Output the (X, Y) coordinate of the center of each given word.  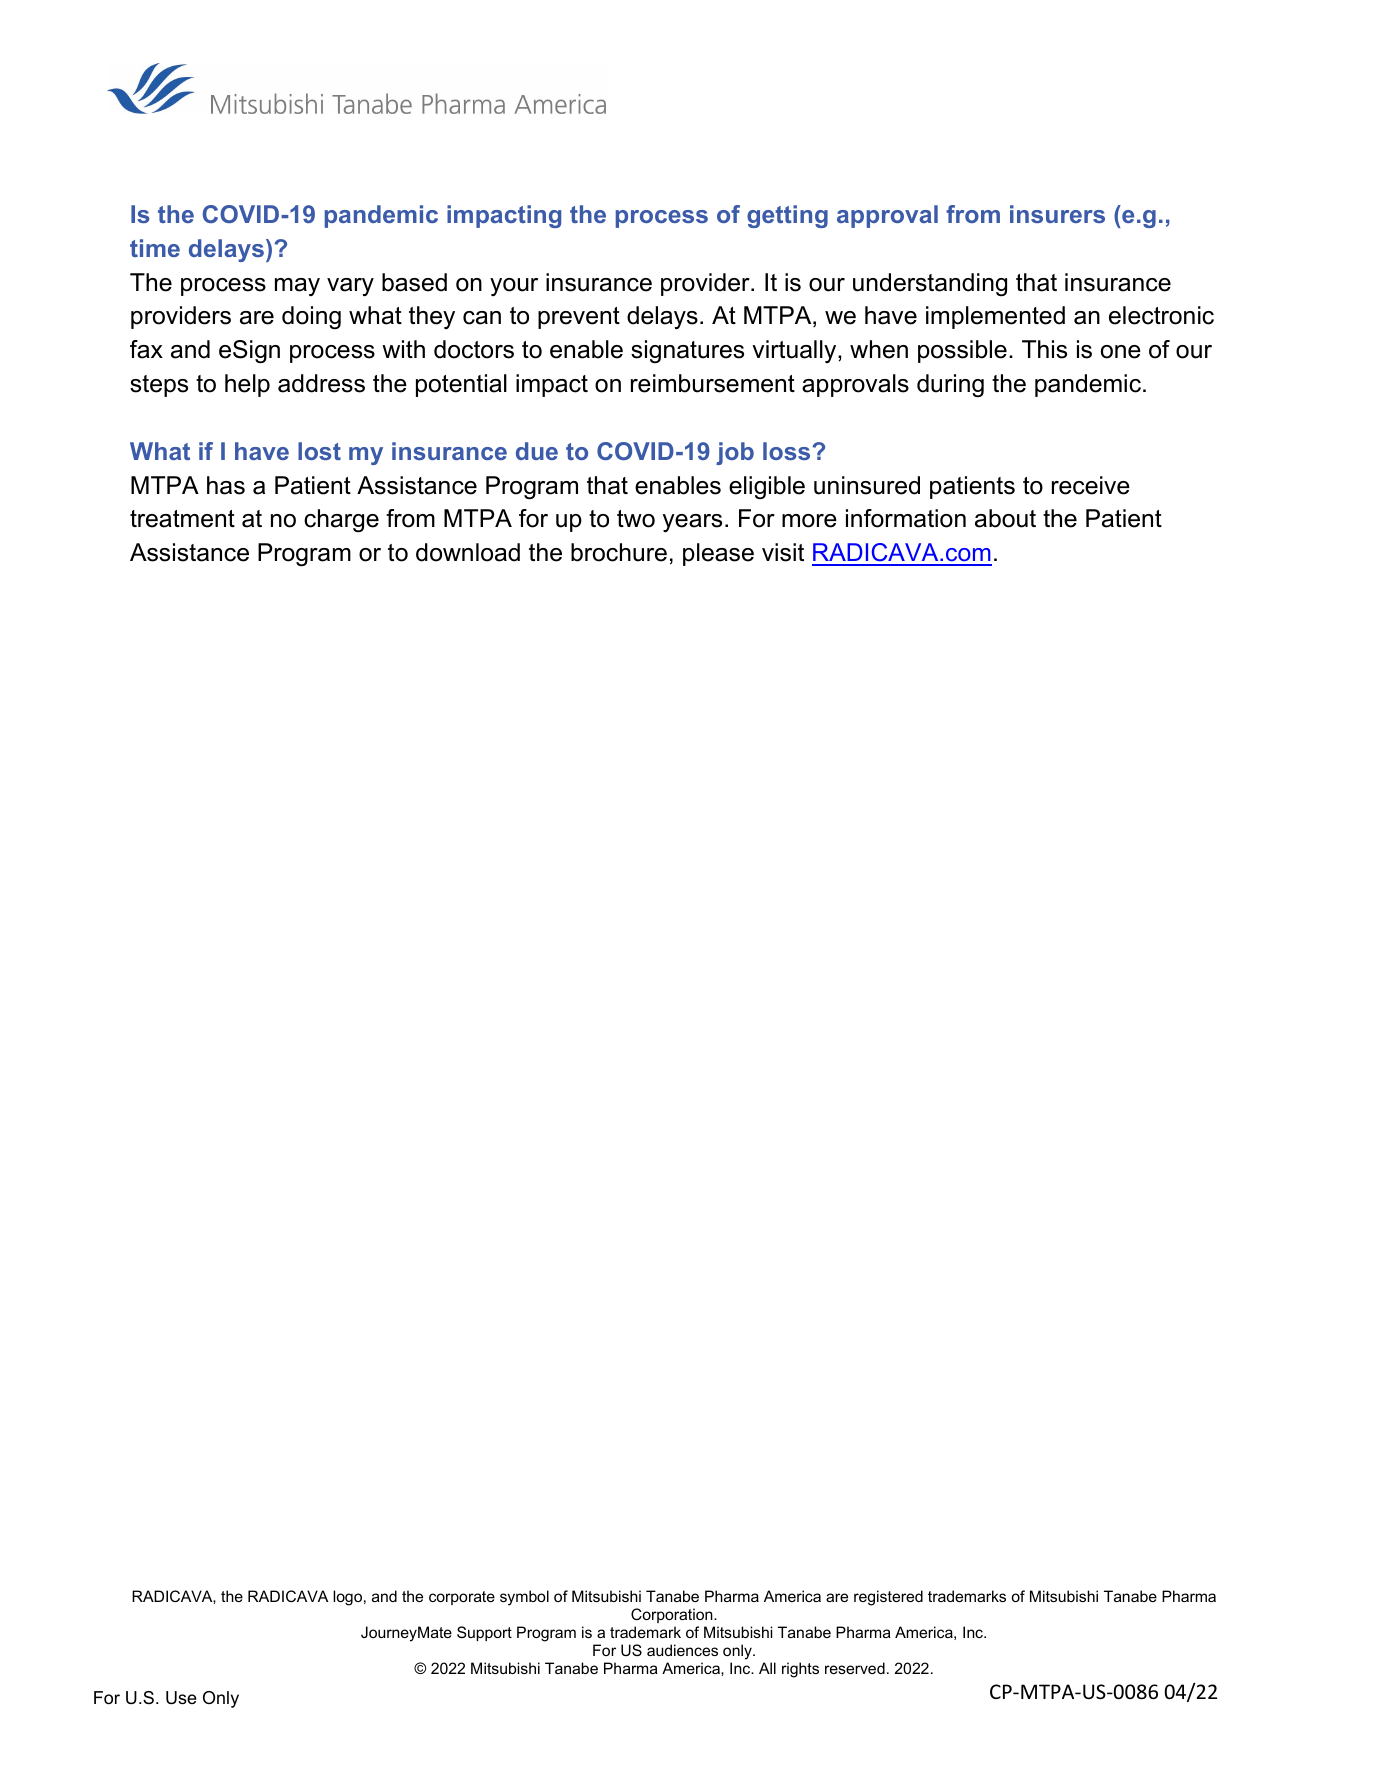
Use (181, 1698)
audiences (682, 1650)
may (297, 287)
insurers (1057, 214)
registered (888, 1598)
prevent (579, 318)
